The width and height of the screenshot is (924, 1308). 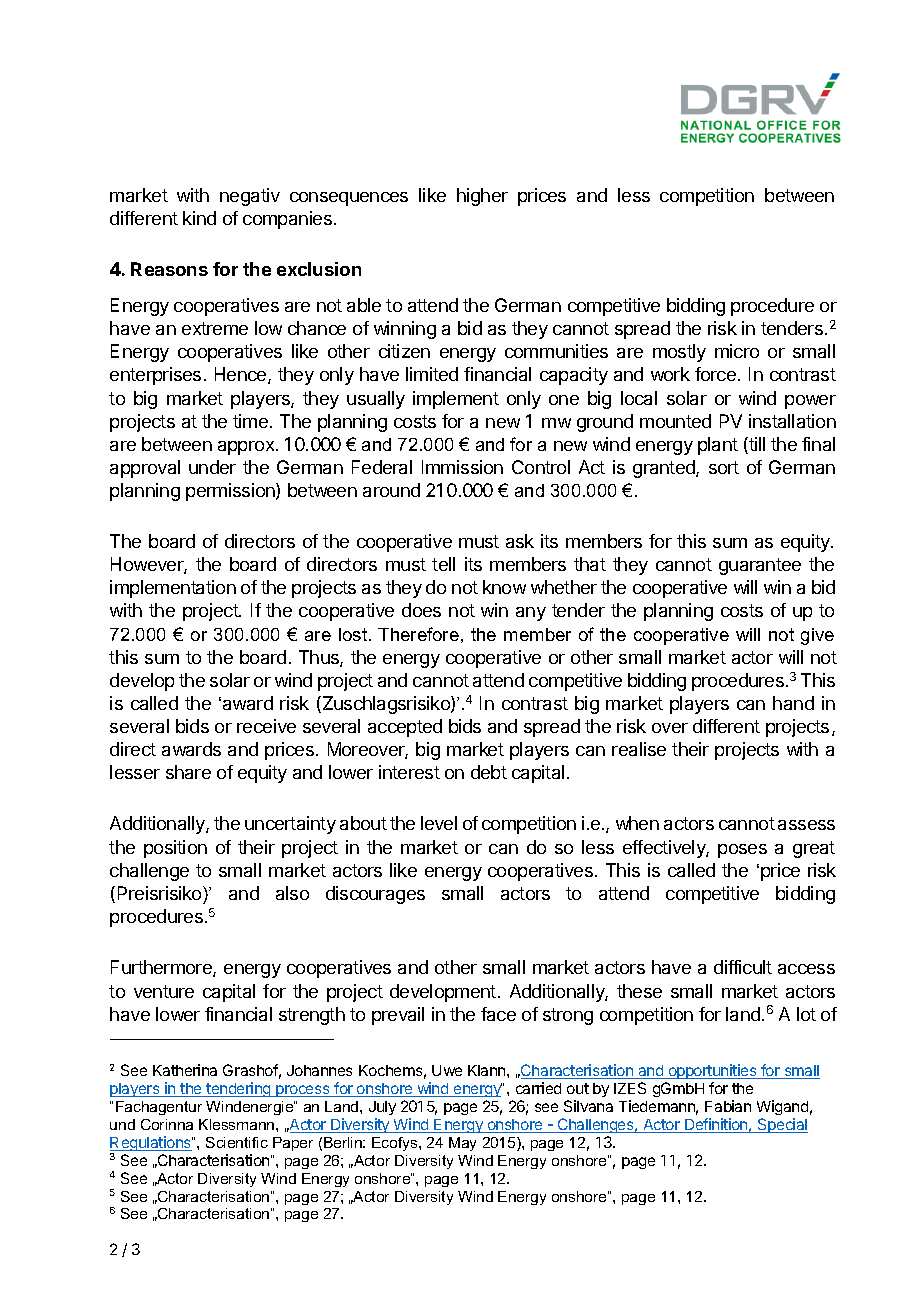 I want to click on micro, so click(x=737, y=351).
